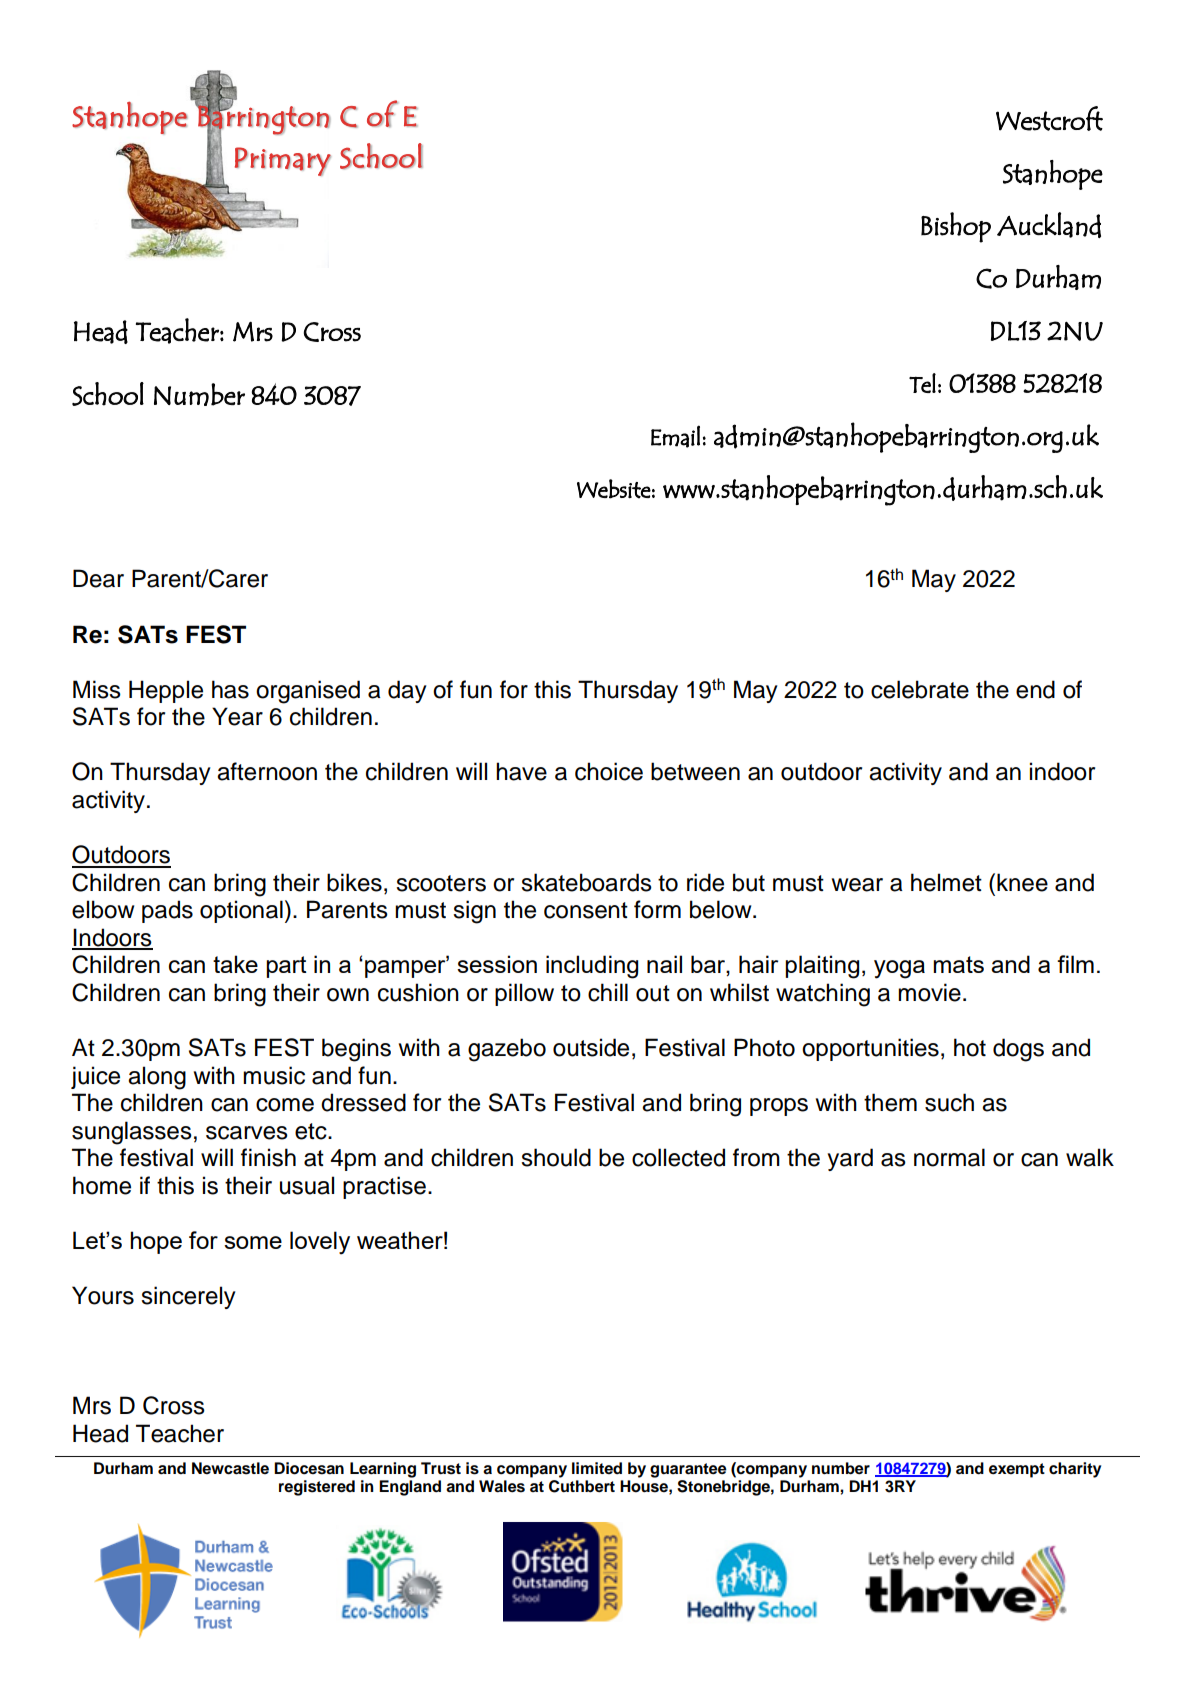 This page has height=1682, width=1190. I want to click on choice, so click(609, 771).
